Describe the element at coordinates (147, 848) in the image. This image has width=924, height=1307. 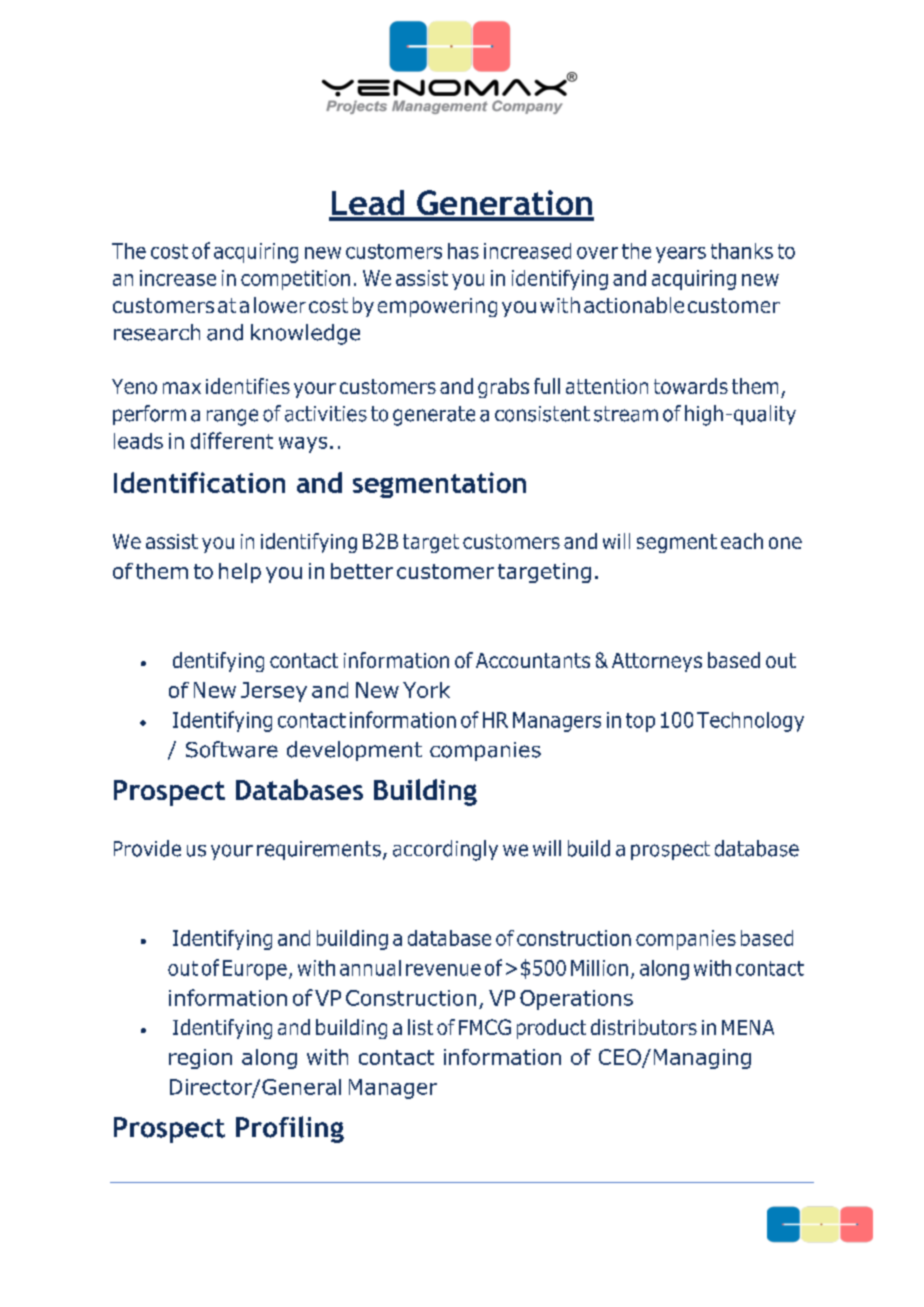
I see `Provide` at that location.
